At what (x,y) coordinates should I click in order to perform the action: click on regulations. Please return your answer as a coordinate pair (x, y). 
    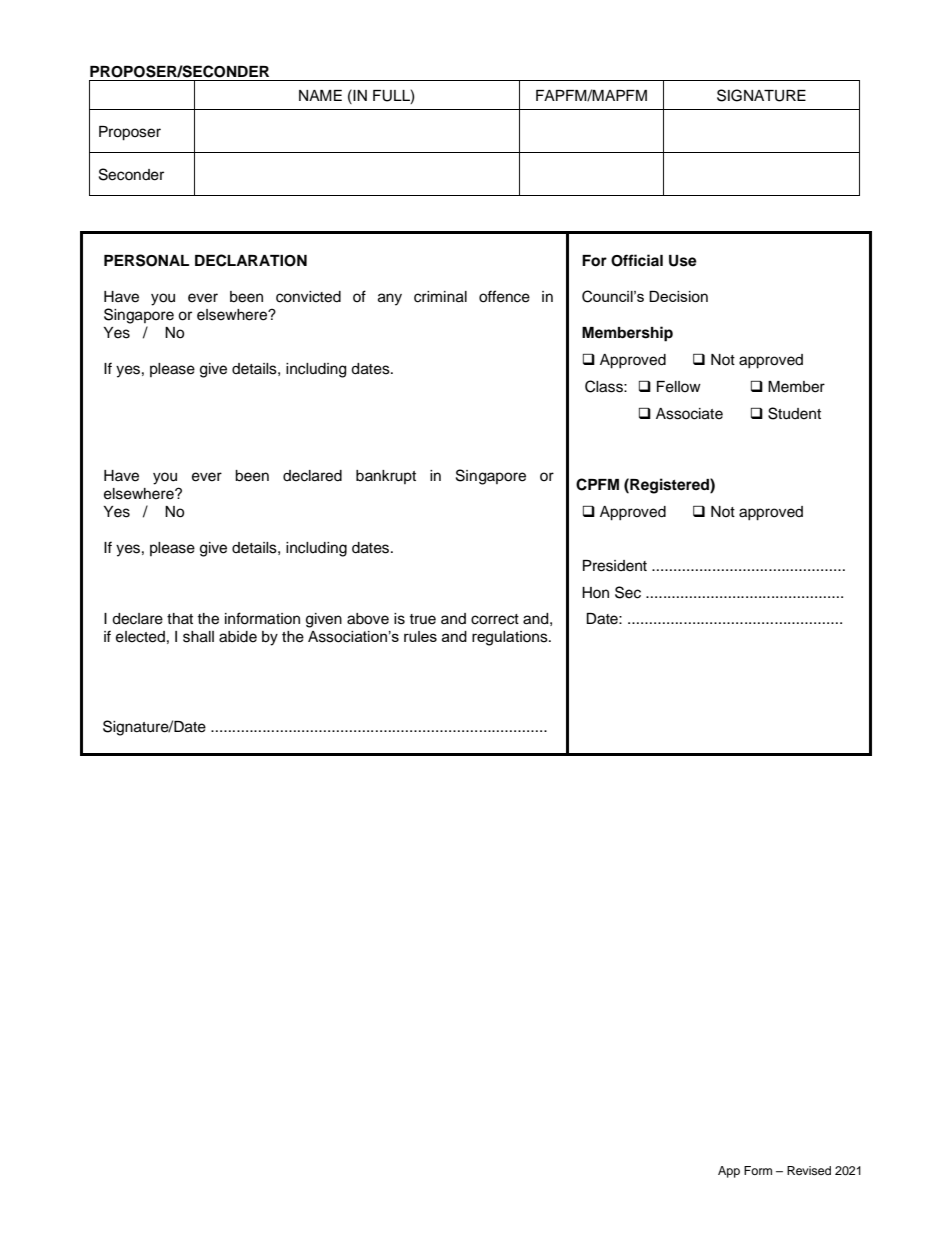
    Looking at the image, I should click on (511, 638).
